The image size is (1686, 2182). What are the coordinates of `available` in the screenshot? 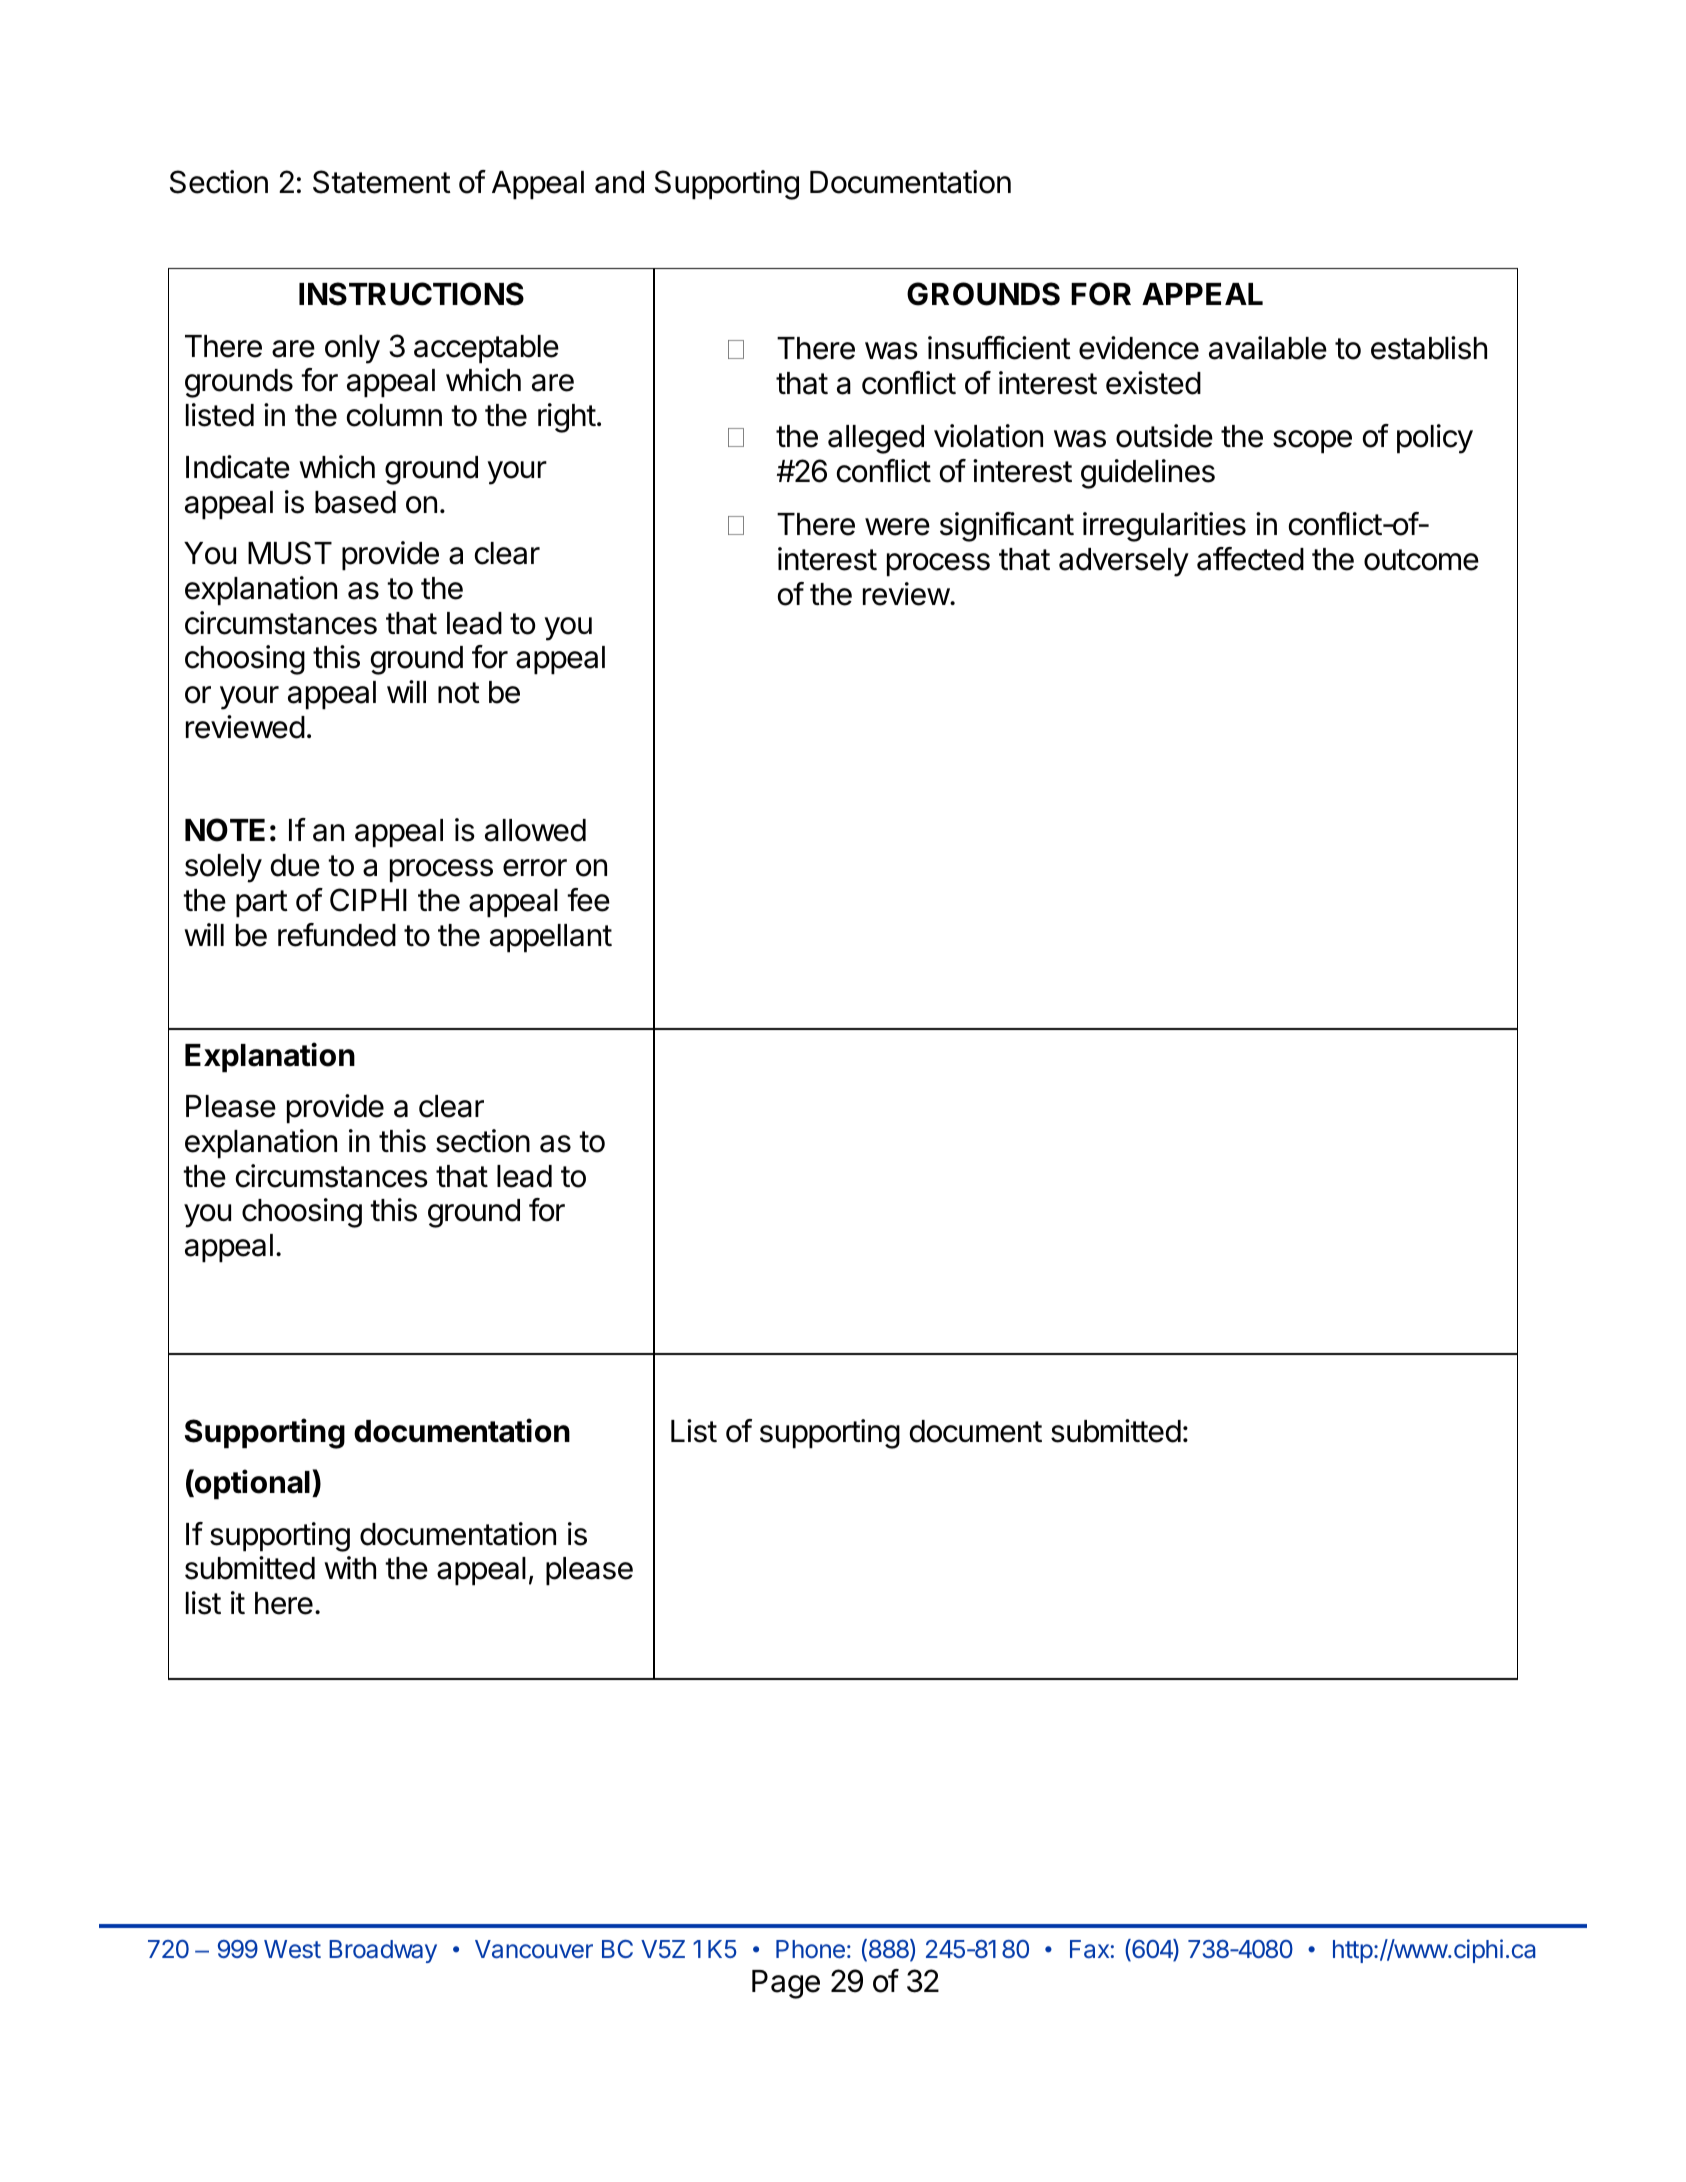 It's located at (1268, 348).
